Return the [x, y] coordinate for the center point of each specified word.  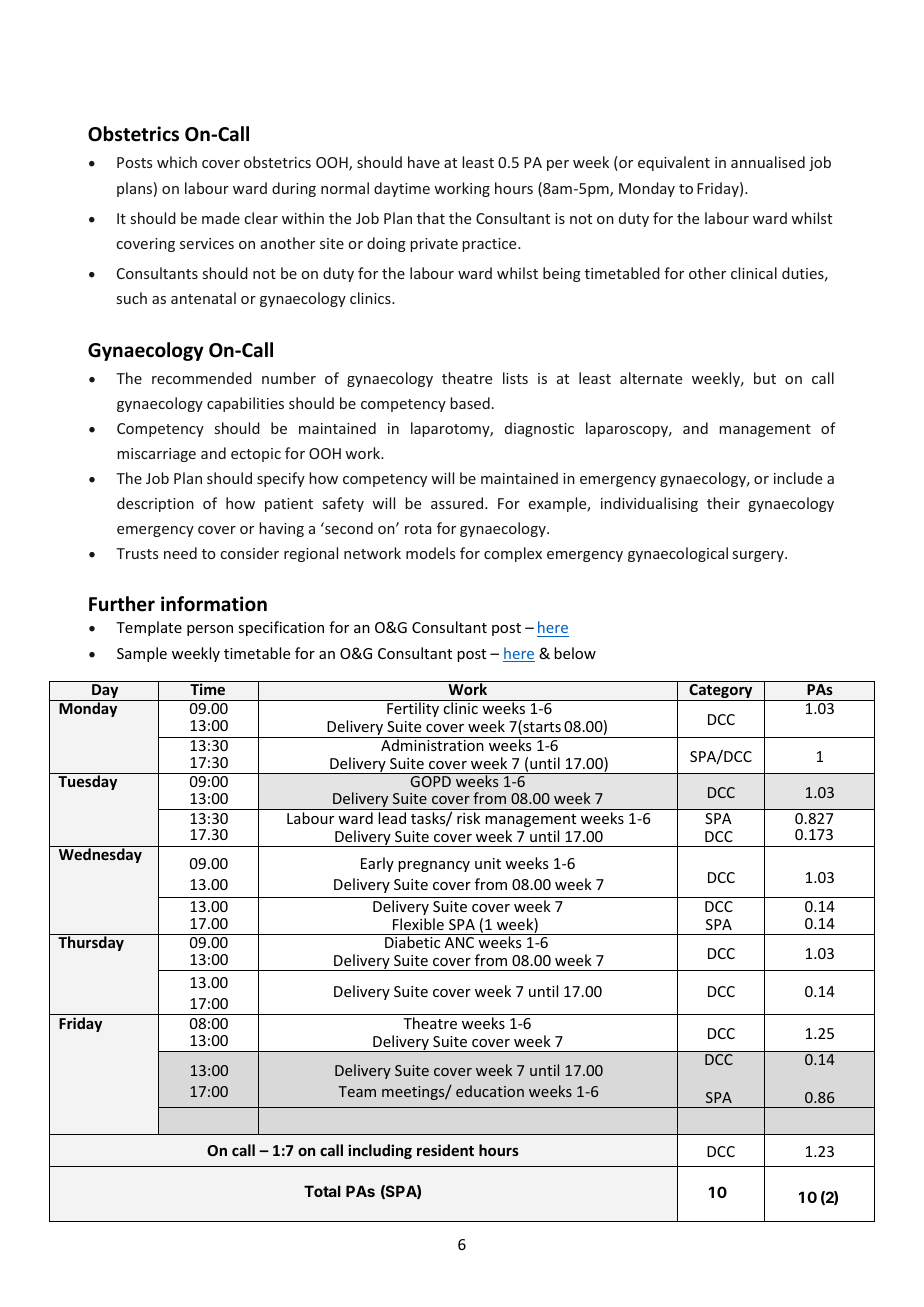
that [431, 218]
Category [721, 692]
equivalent [674, 163]
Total [322, 1191]
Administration [432, 744]
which [177, 162]
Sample [142, 654]
